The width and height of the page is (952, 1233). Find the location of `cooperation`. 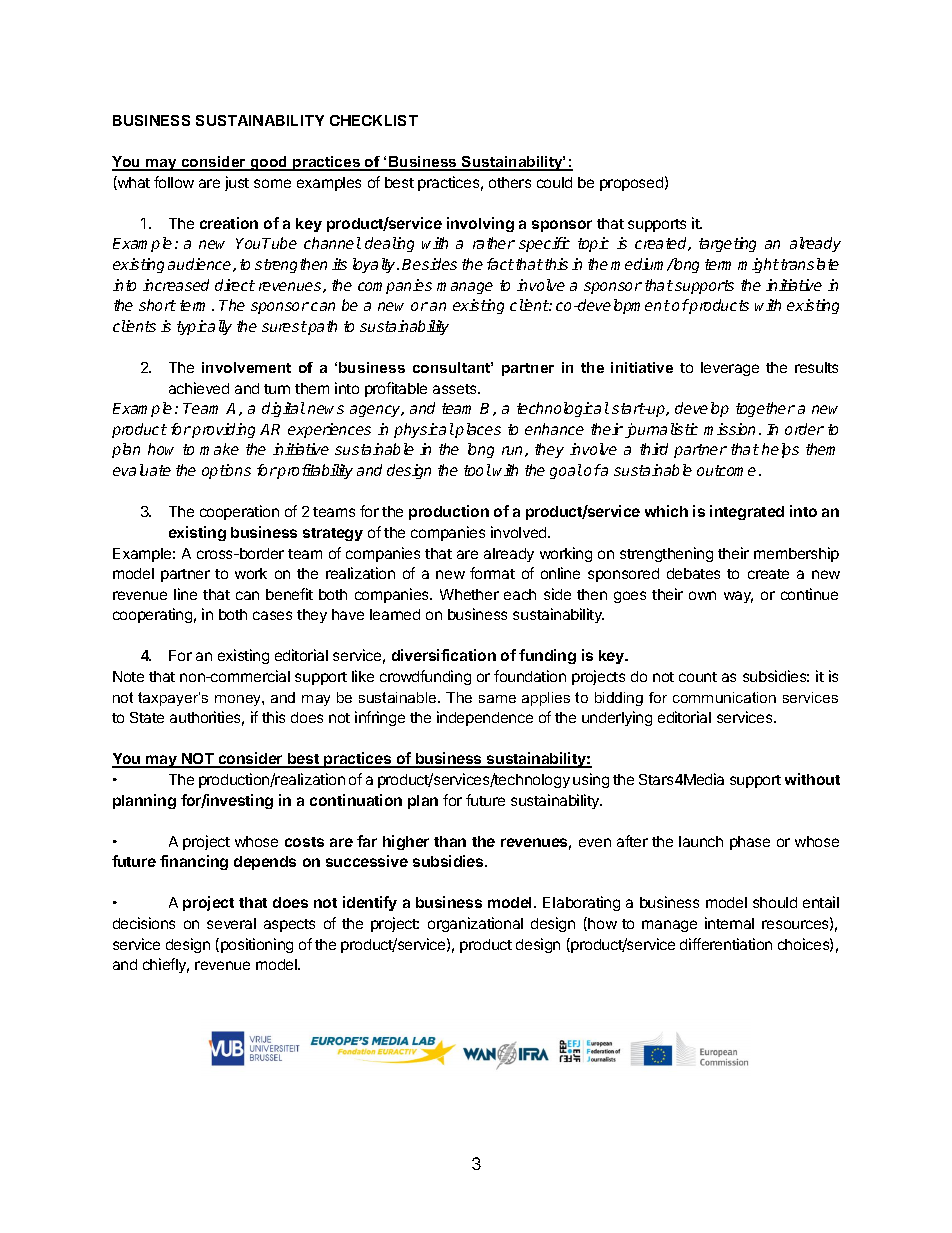

cooperation is located at coordinates (239, 512).
